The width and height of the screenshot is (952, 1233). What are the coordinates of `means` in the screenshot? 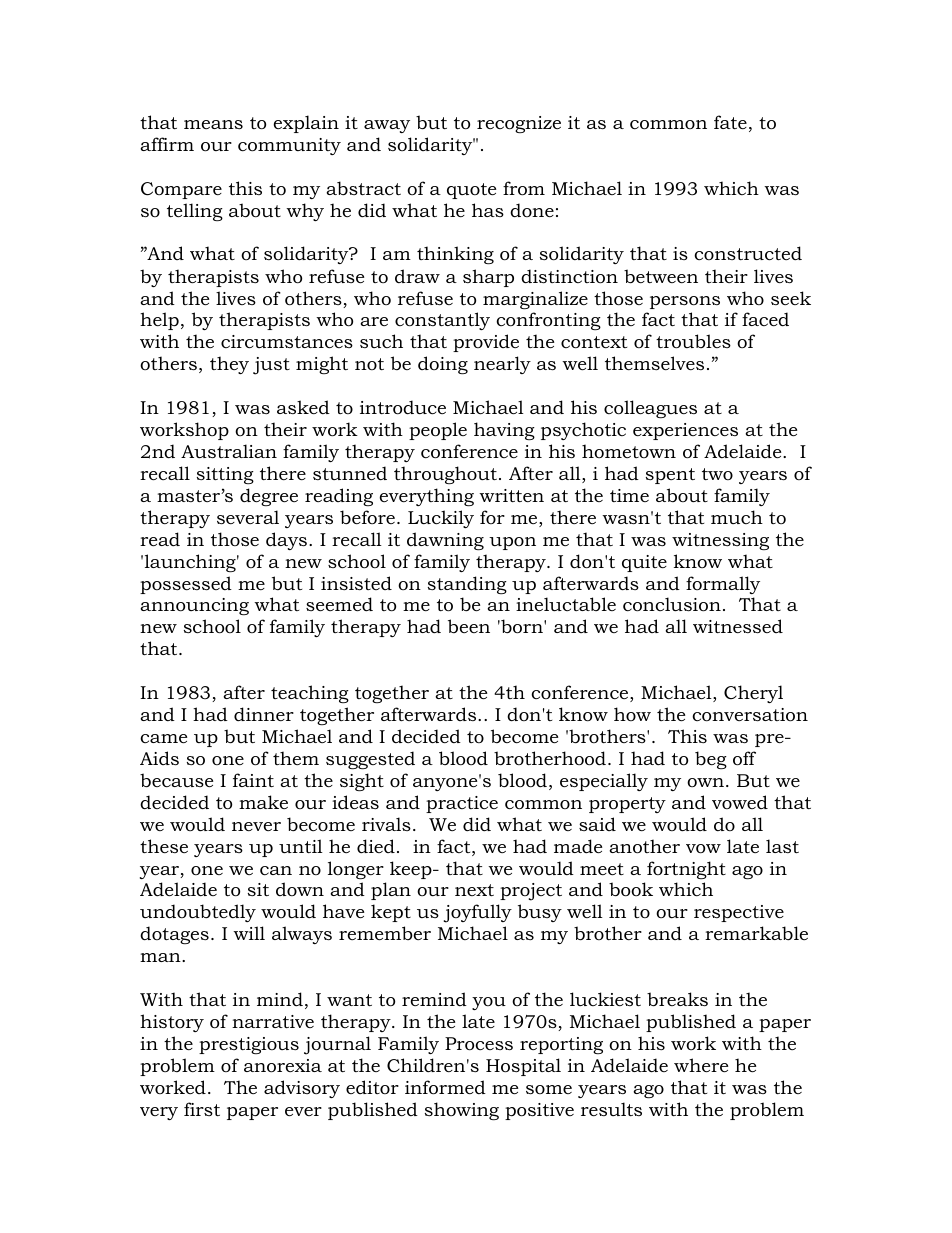 It's located at (213, 124).
